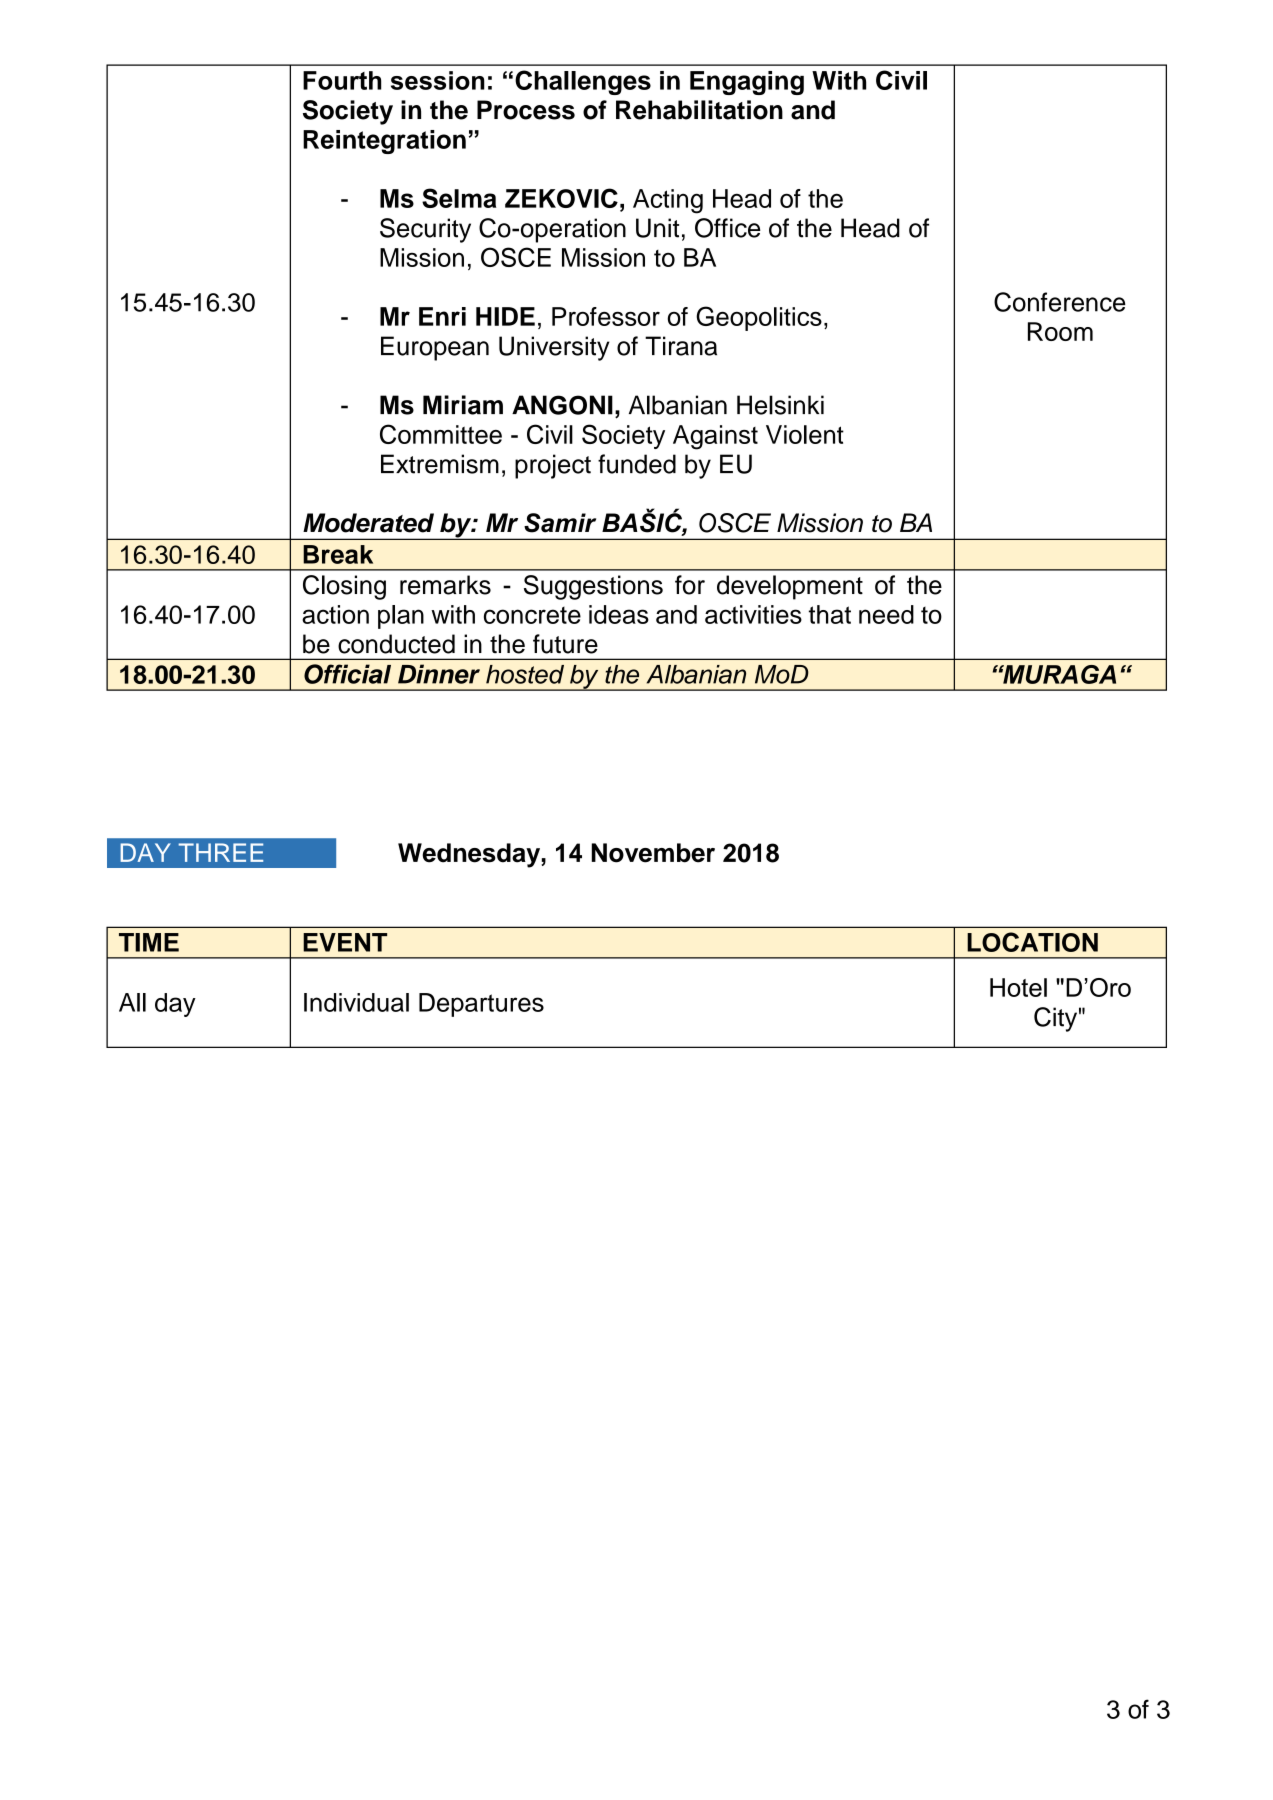  What do you see at coordinates (747, 83) in the document?
I see `Engaging` at bounding box center [747, 83].
